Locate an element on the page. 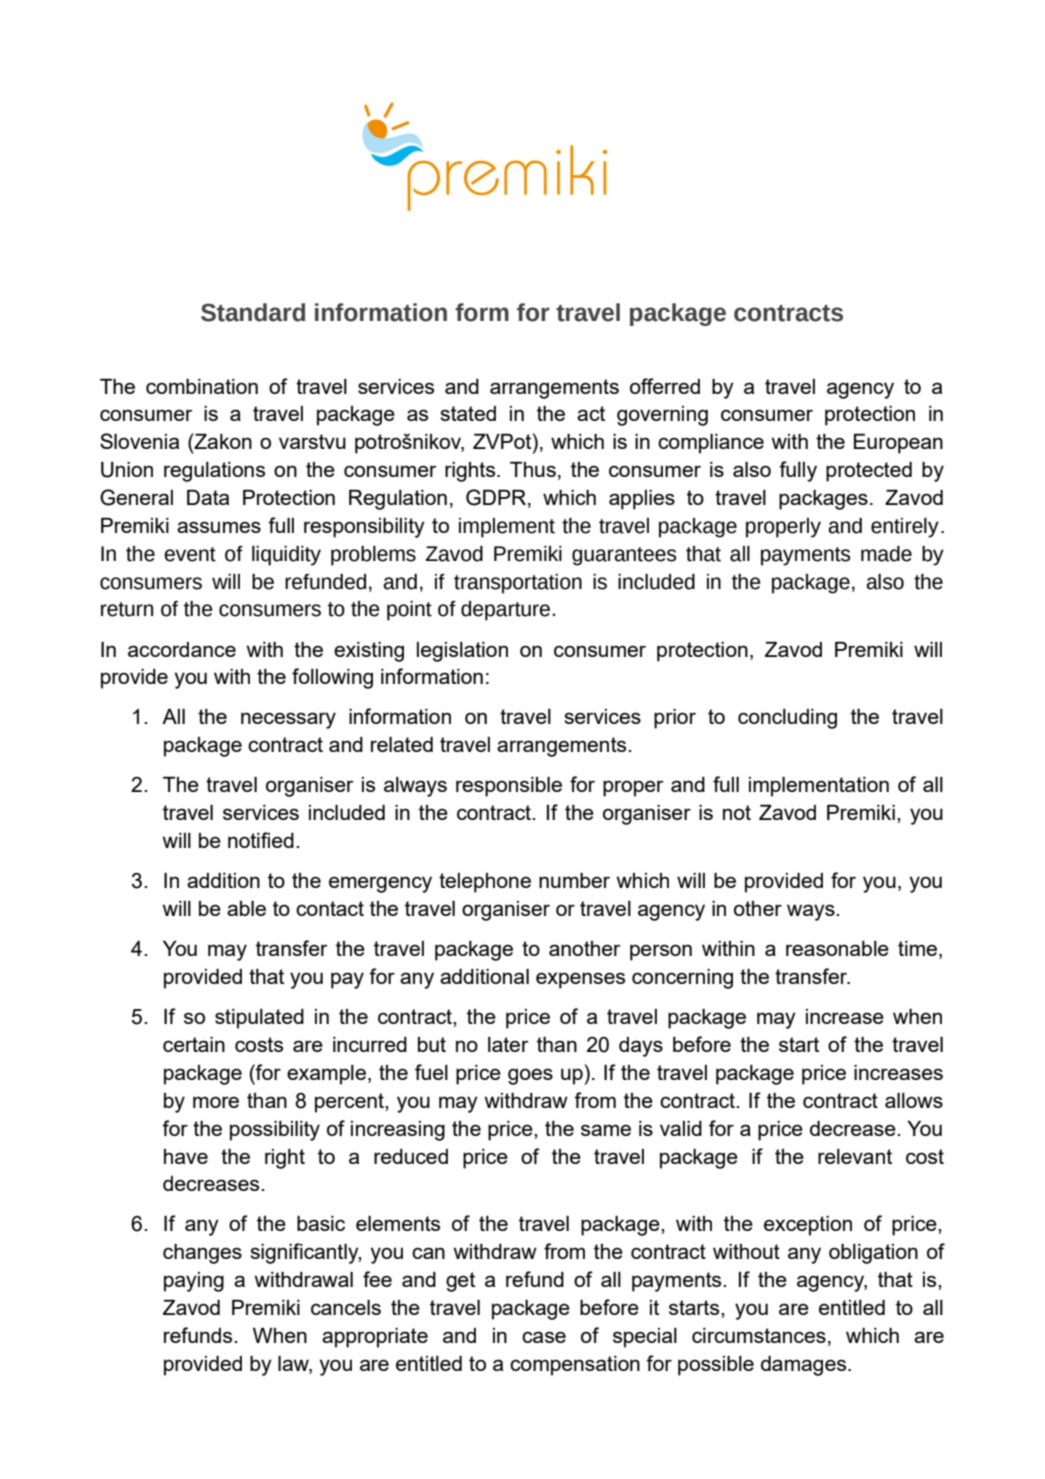 Image resolution: width=1045 pixels, height=1479 pixels. paying is located at coordinates (194, 1282).
